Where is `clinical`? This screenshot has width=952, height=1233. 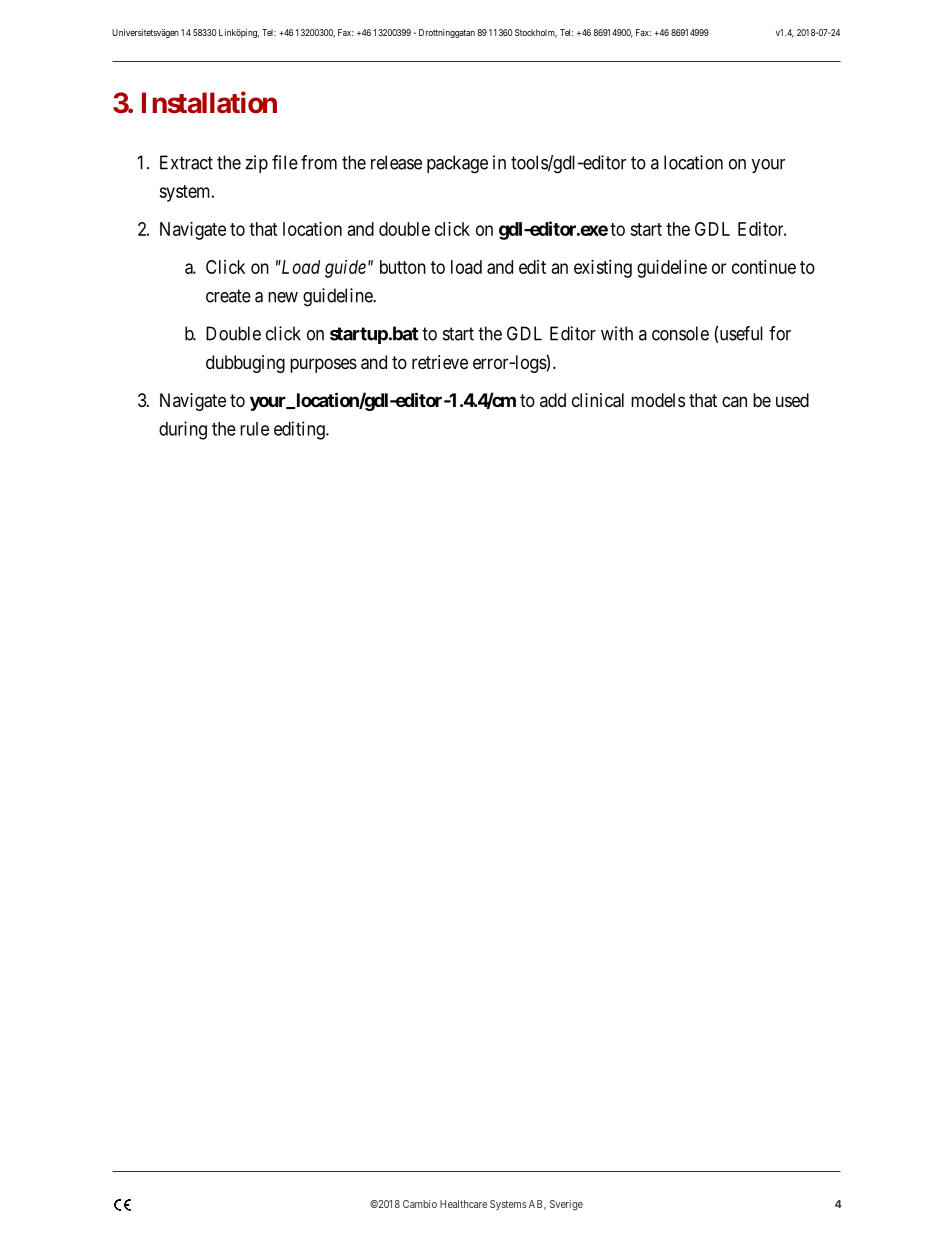
clinical is located at coordinates (598, 400).
